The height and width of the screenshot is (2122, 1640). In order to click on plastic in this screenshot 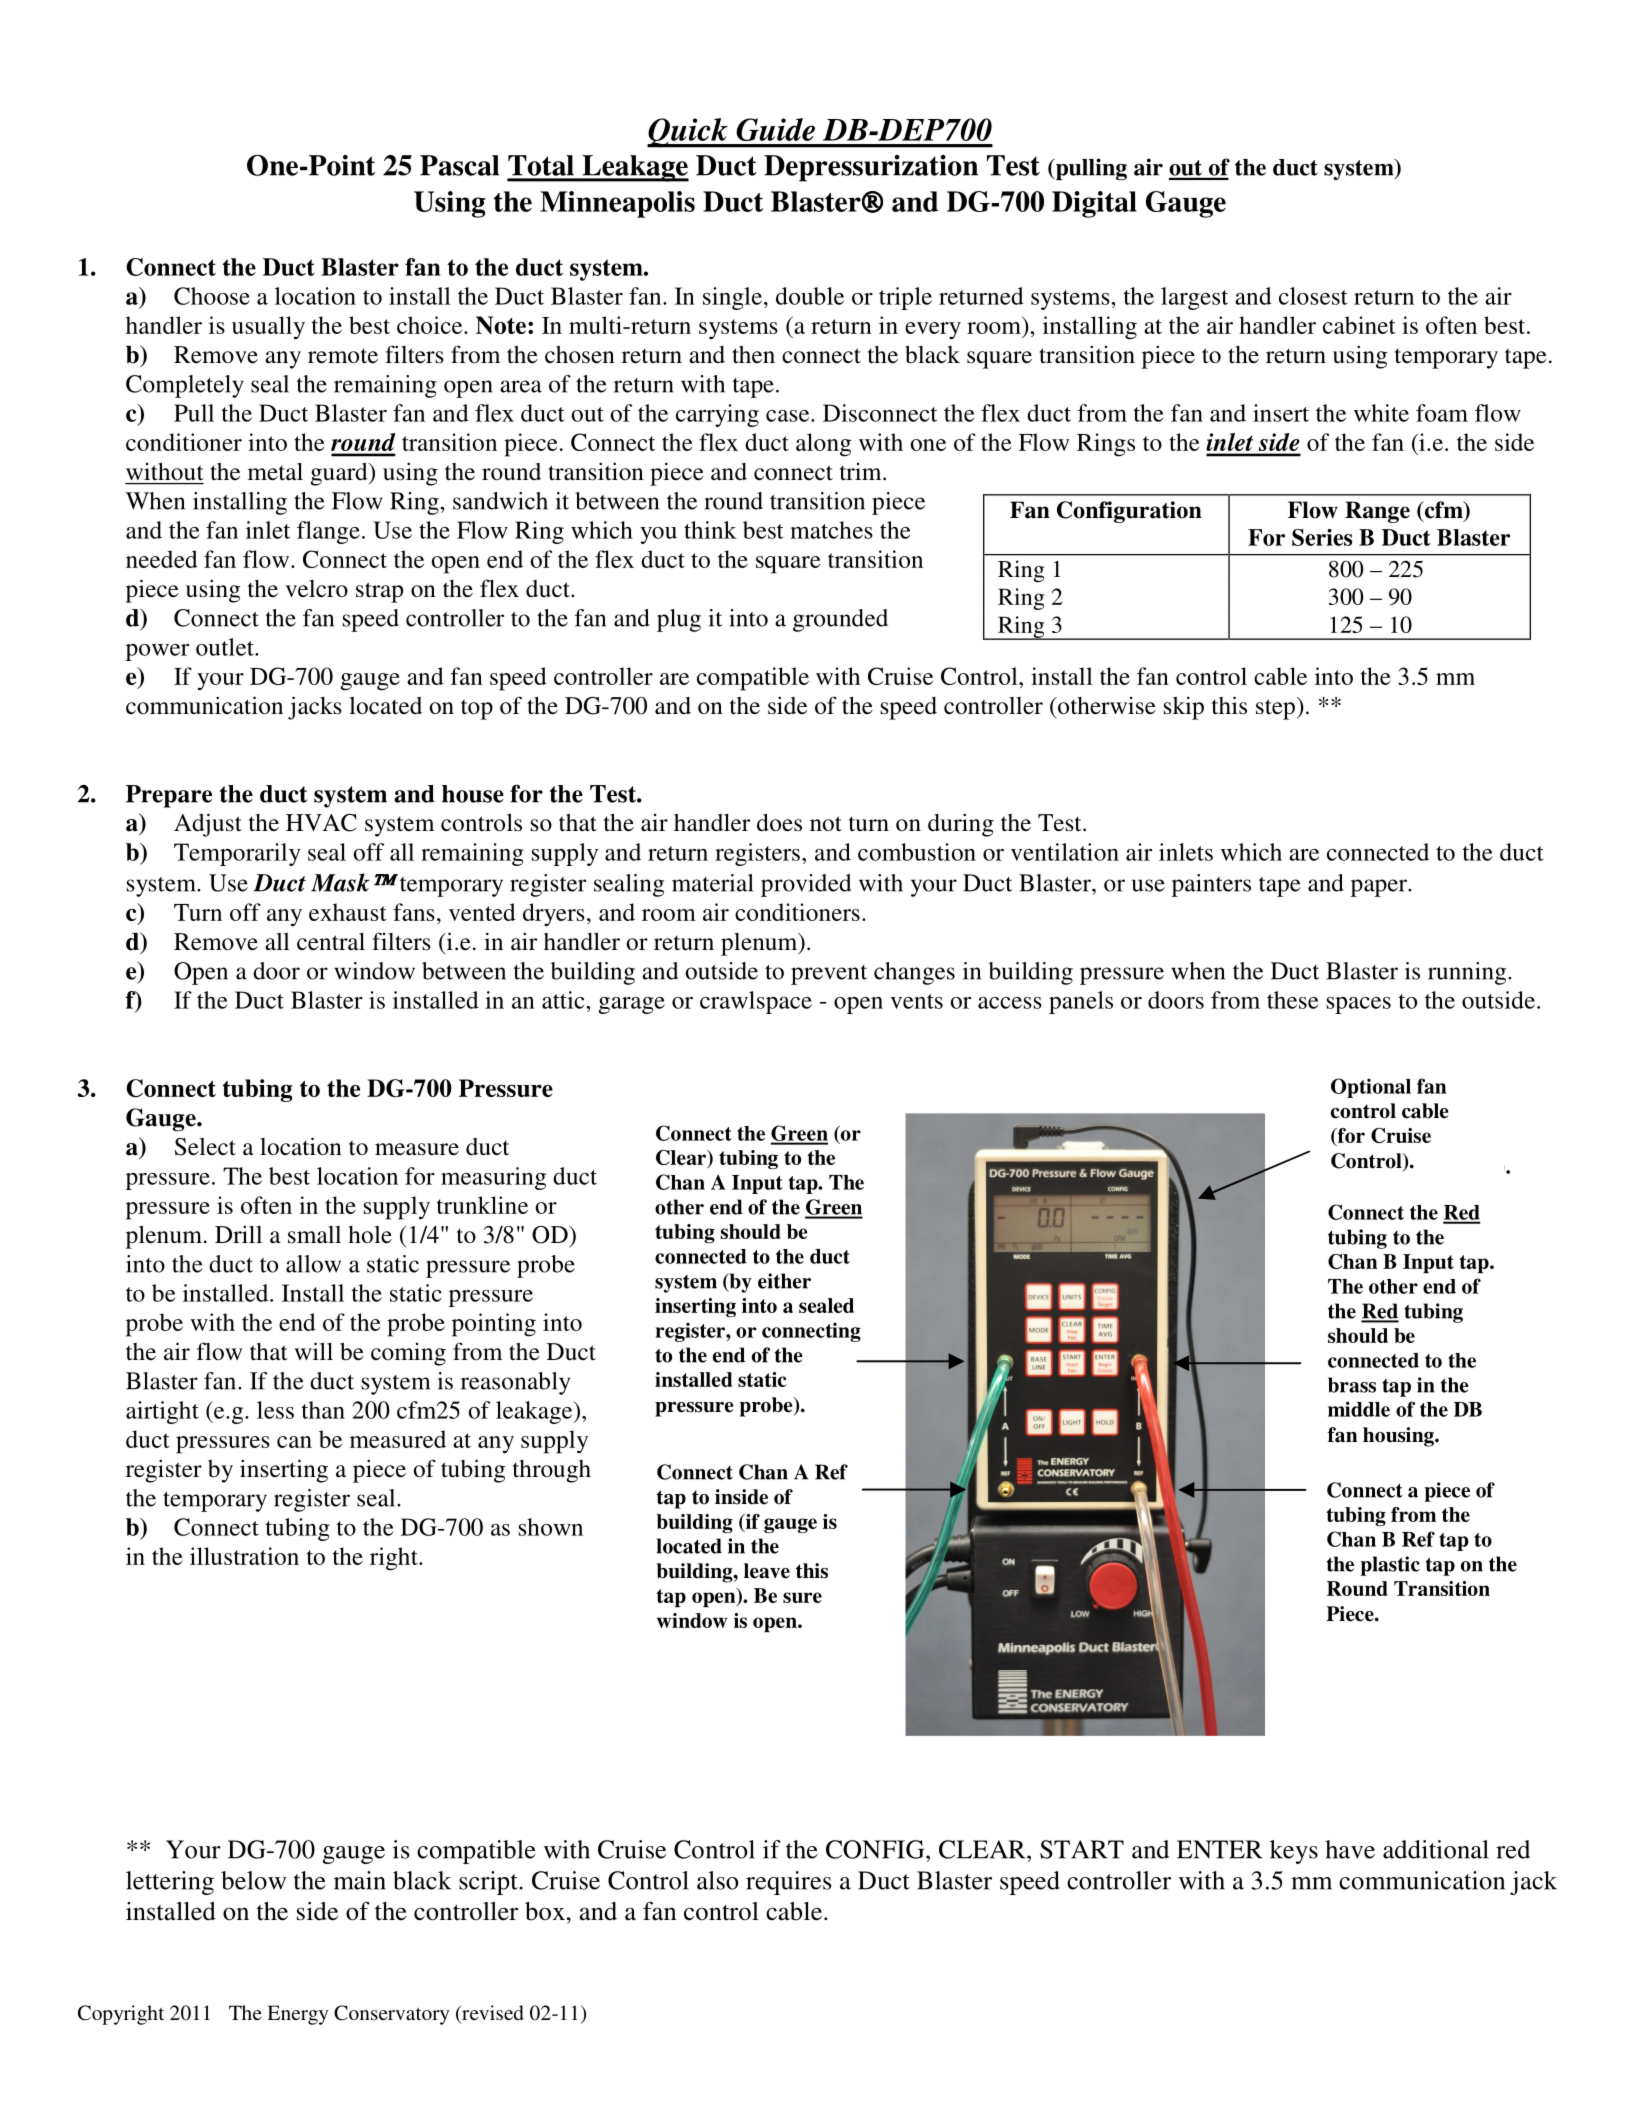, I will do `click(1390, 1566)`.
